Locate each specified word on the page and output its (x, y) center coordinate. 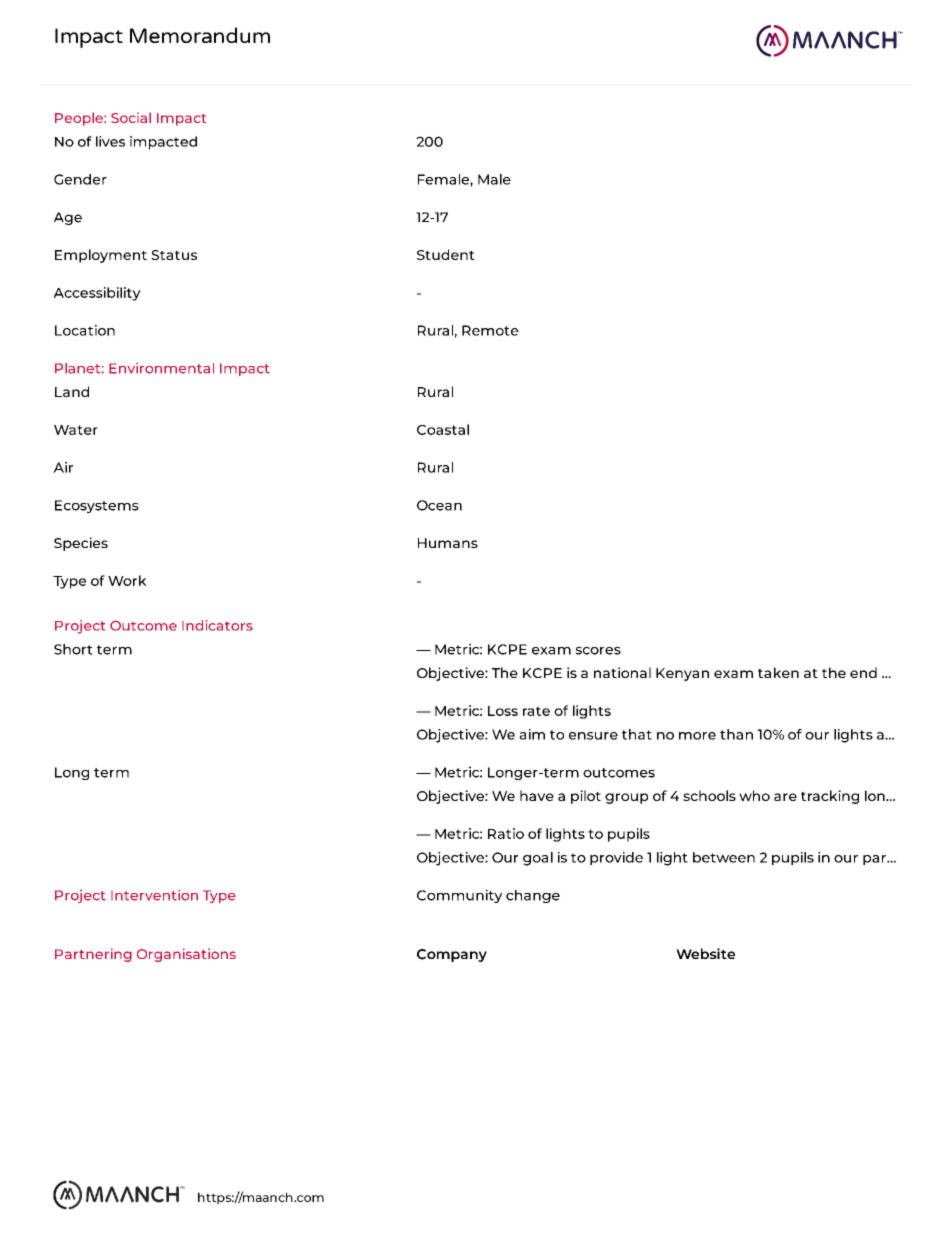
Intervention (154, 895)
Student (446, 254)
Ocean (439, 505)
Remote (490, 330)
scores (598, 651)
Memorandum (200, 35)
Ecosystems (97, 506)
